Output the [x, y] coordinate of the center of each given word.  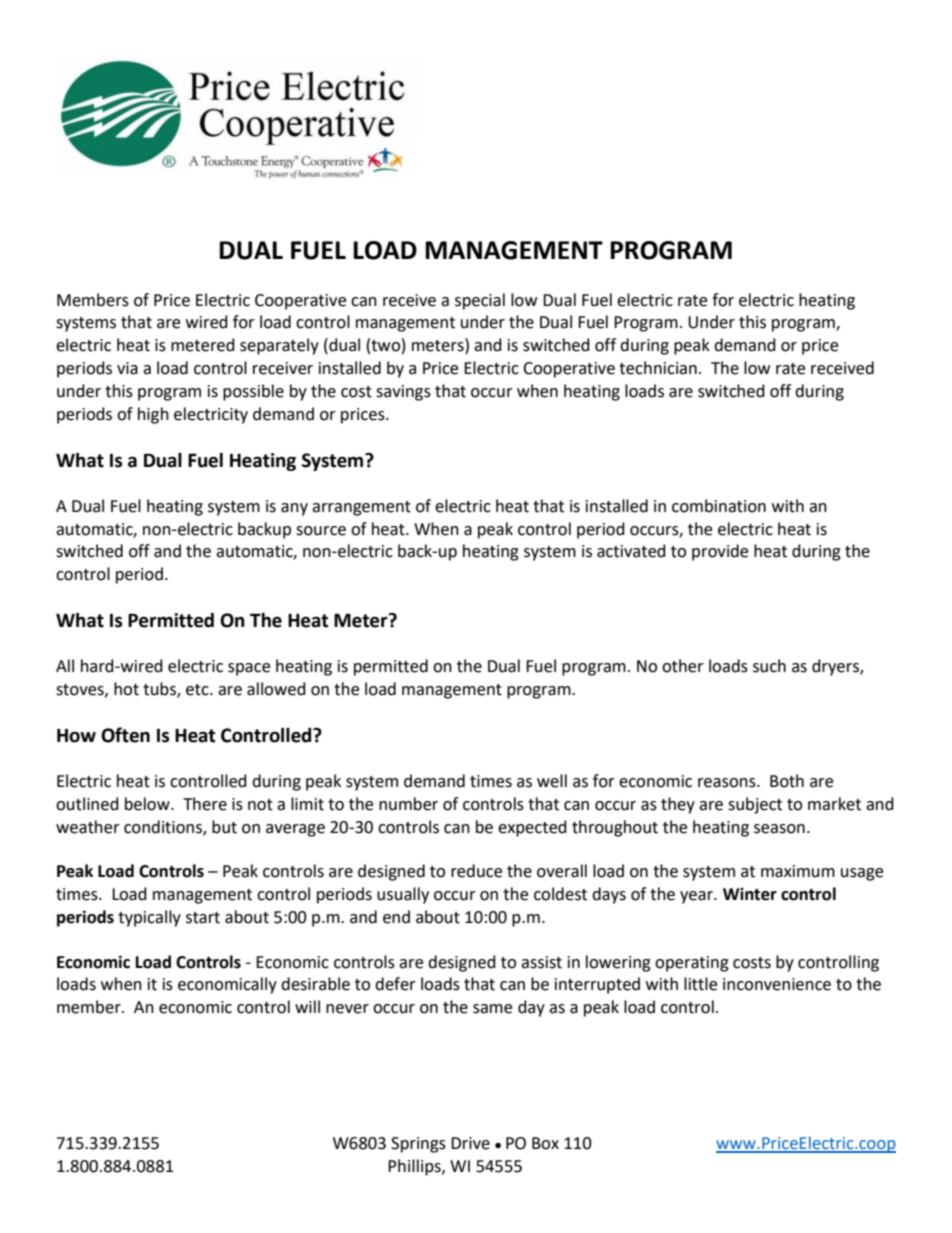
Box [545, 1143]
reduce [476, 871]
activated [631, 551]
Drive [470, 1143]
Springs [418, 1145]
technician [658, 368]
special [480, 301]
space [249, 669]
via [127, 368]
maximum [798, 871]
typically [149, 918]
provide [720, 552]
